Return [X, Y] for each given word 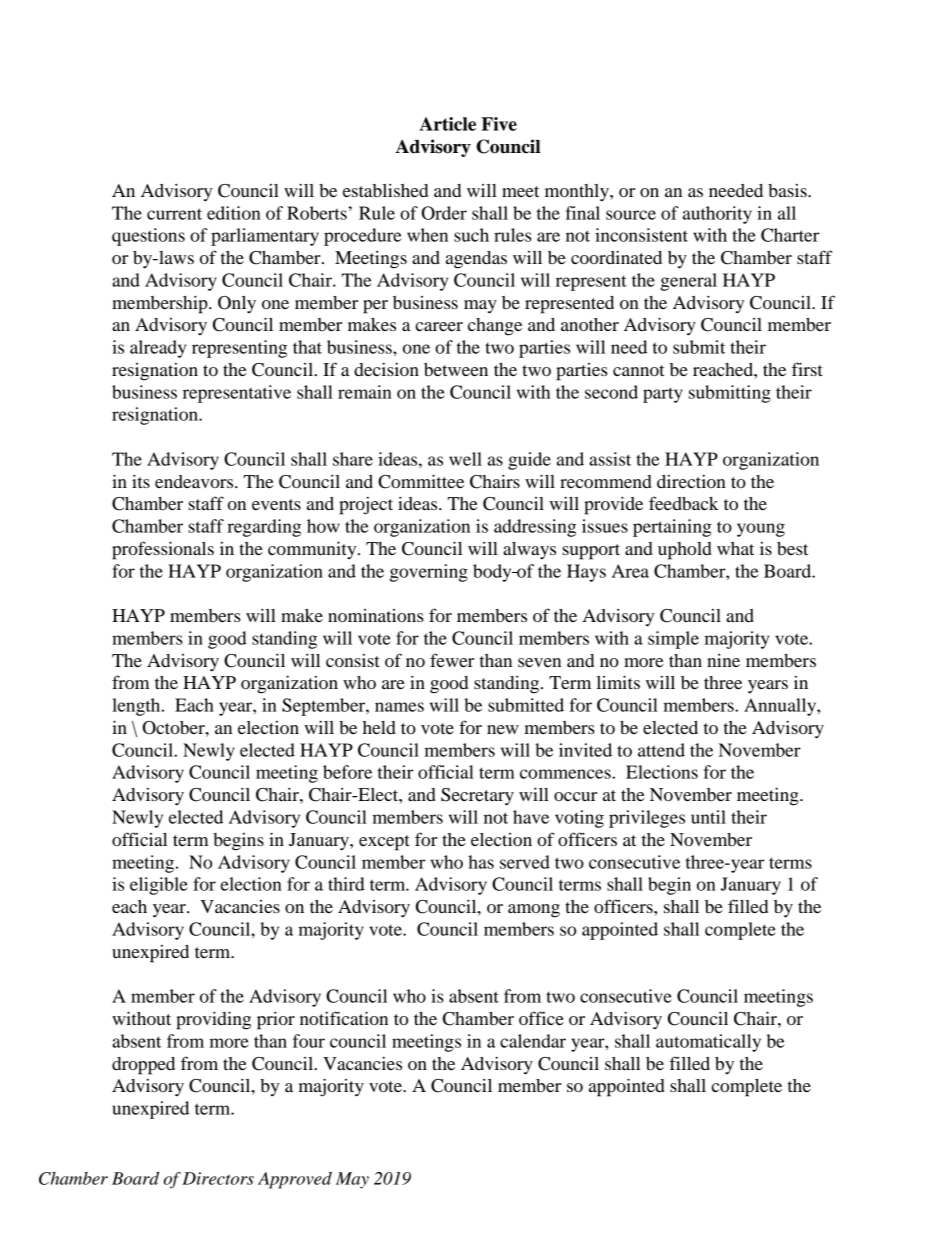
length [137, 707]
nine [723, 660]
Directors [218, 1178]
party [663, 395]
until [708, 817]
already [158, 349]
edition [234, 213]
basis [788, 190]
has [481, 862]
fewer [452, 660]
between [456, 369]
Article [447, 124]
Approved [295, 1180]
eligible [159, 886]
